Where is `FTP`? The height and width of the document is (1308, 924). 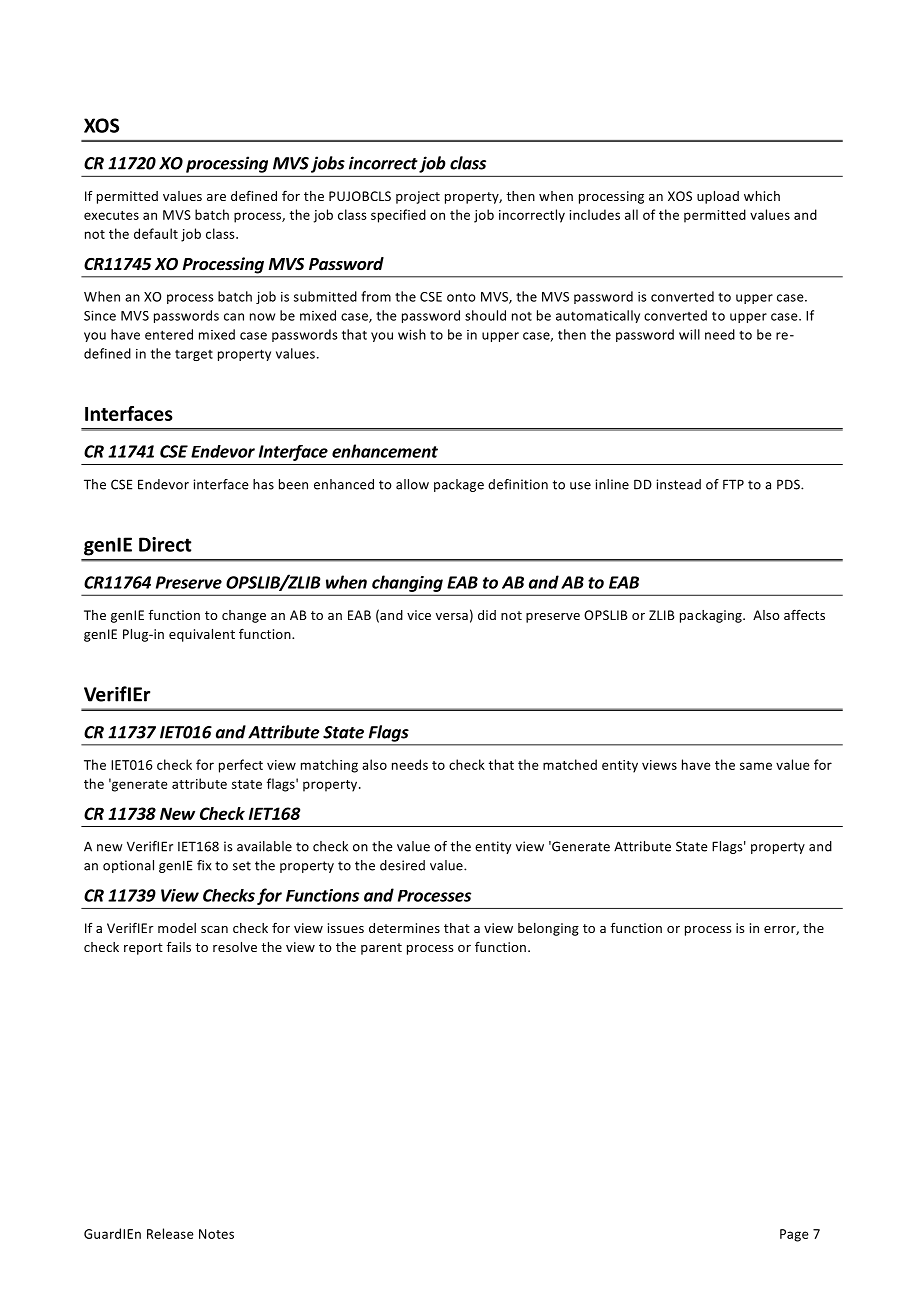 FTP is located at coordinates (733, 484).
